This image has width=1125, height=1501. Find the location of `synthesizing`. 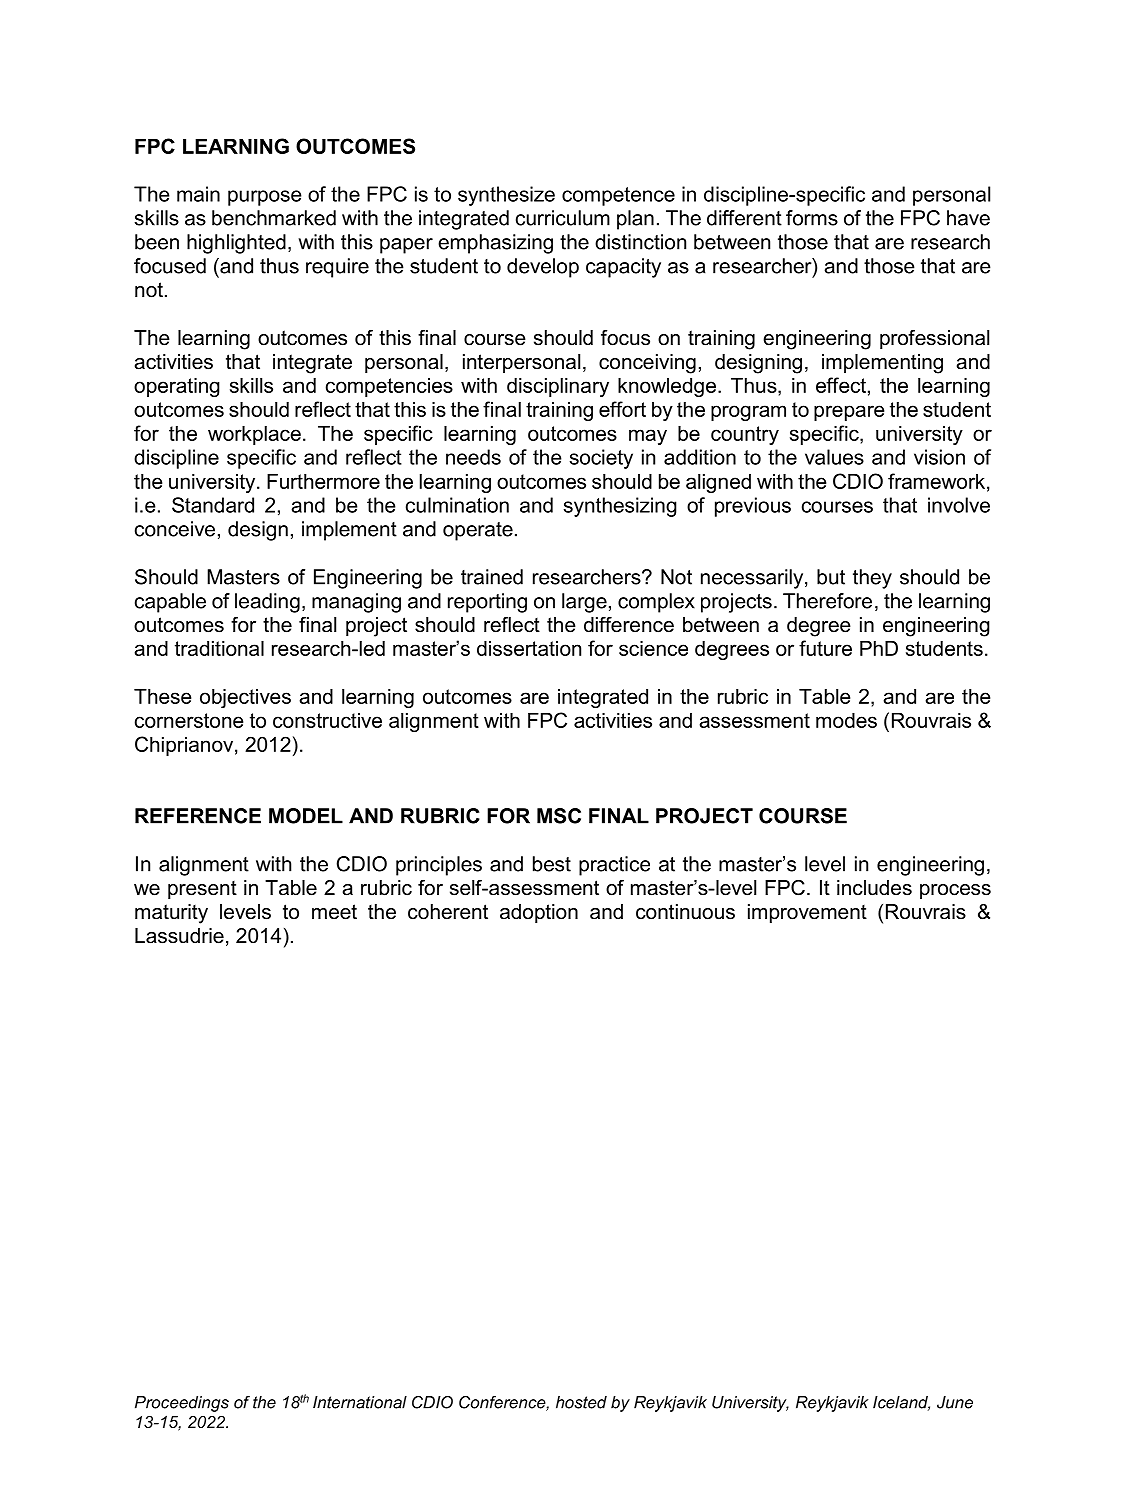

synthesizing is located at coordinates (620, 507).
